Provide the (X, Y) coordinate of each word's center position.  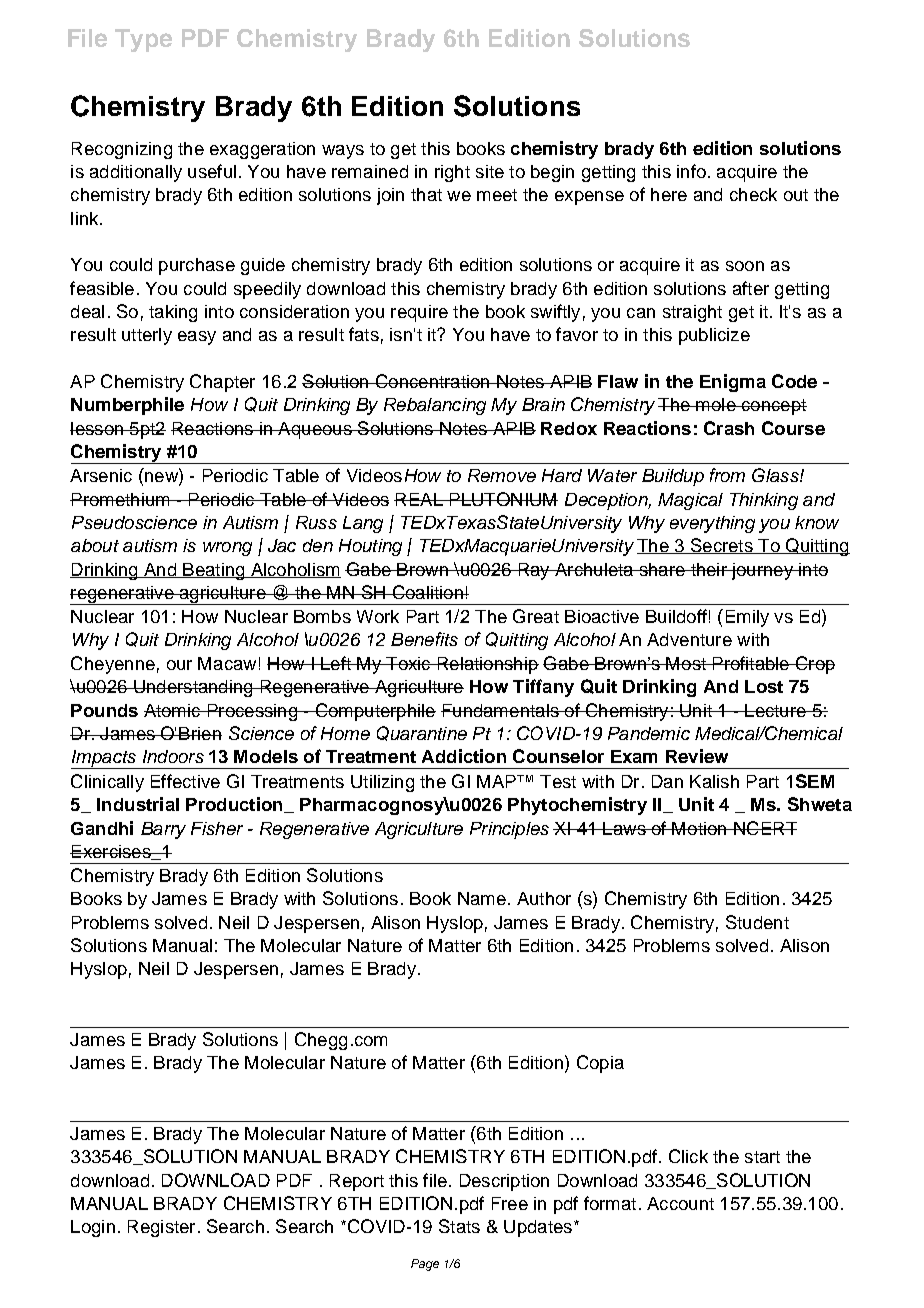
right (452, 173)
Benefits (424, 639)
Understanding (193, 688)
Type (143, 40)
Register (161, 1228)
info (691, 171)
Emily (747, 618)
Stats (459, 1226)
